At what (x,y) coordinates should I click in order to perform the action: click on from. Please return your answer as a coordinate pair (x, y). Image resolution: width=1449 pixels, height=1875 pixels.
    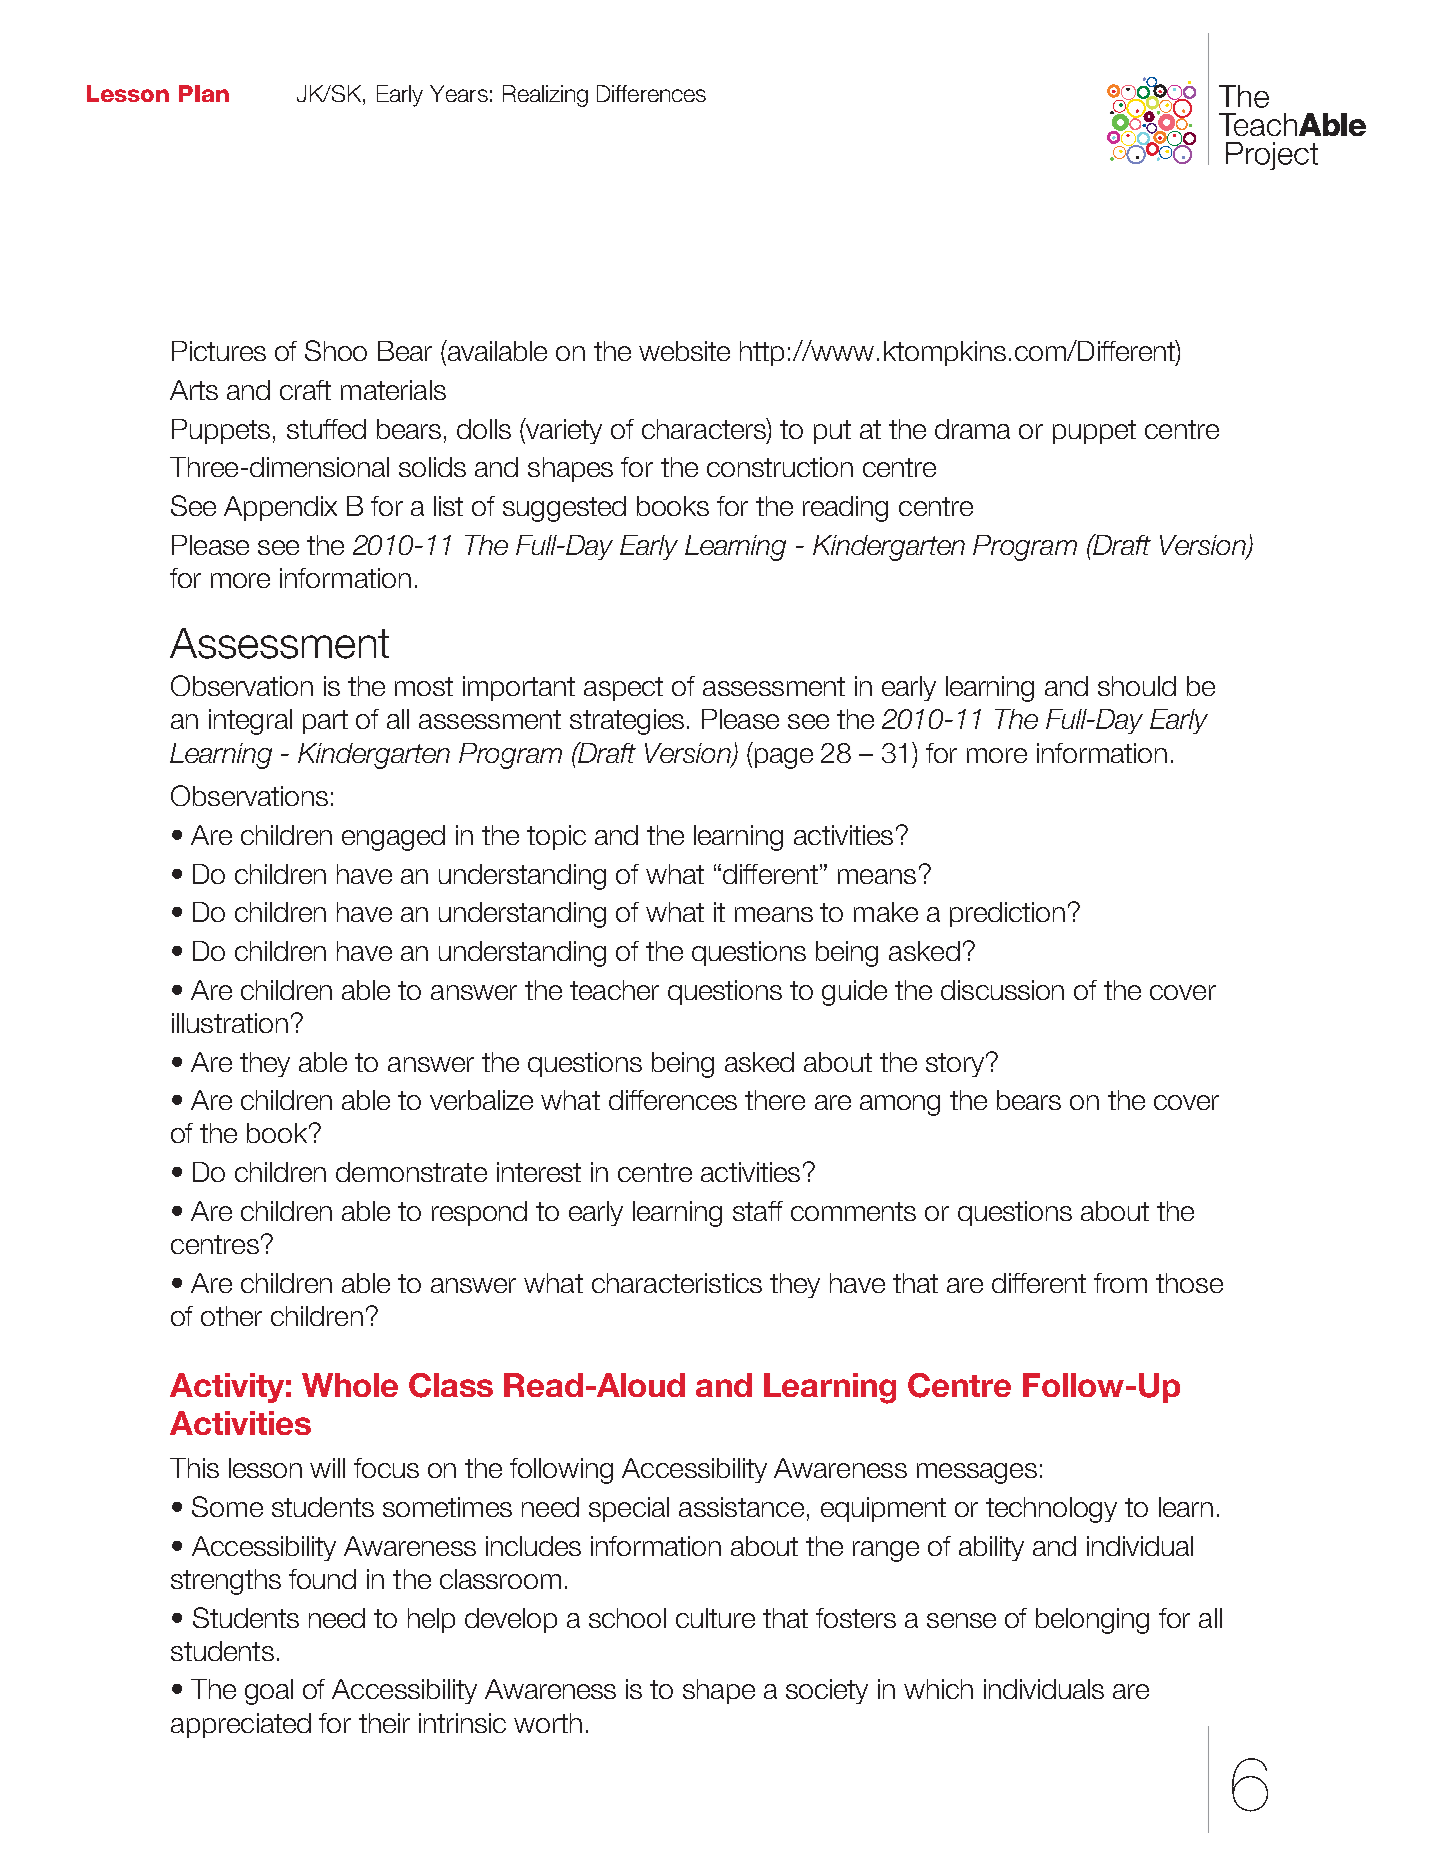
    Looking at the image, I should click on (1120, 1283).
